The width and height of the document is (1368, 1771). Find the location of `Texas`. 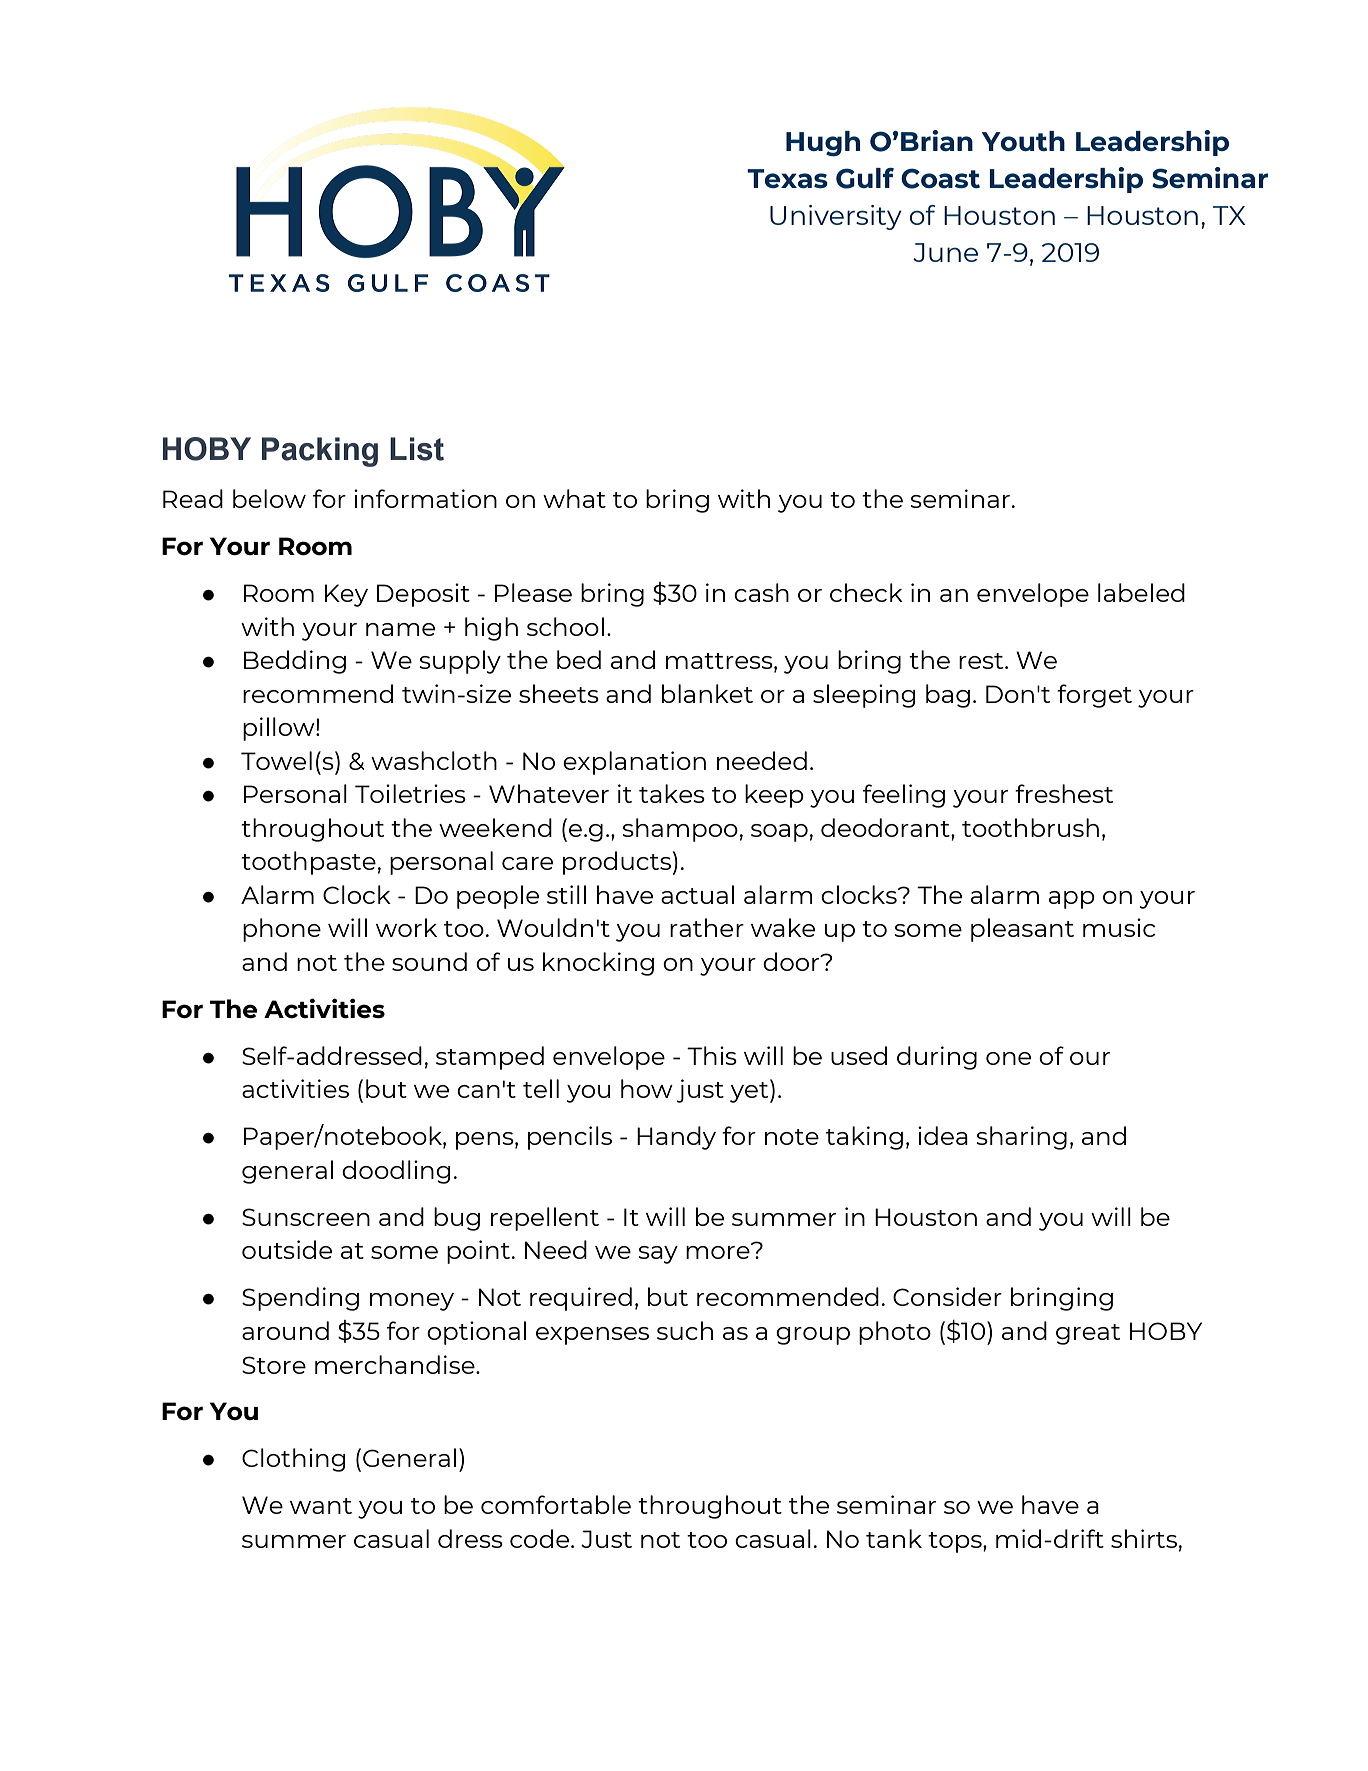

Texas is located at coordinates (787, 178).
